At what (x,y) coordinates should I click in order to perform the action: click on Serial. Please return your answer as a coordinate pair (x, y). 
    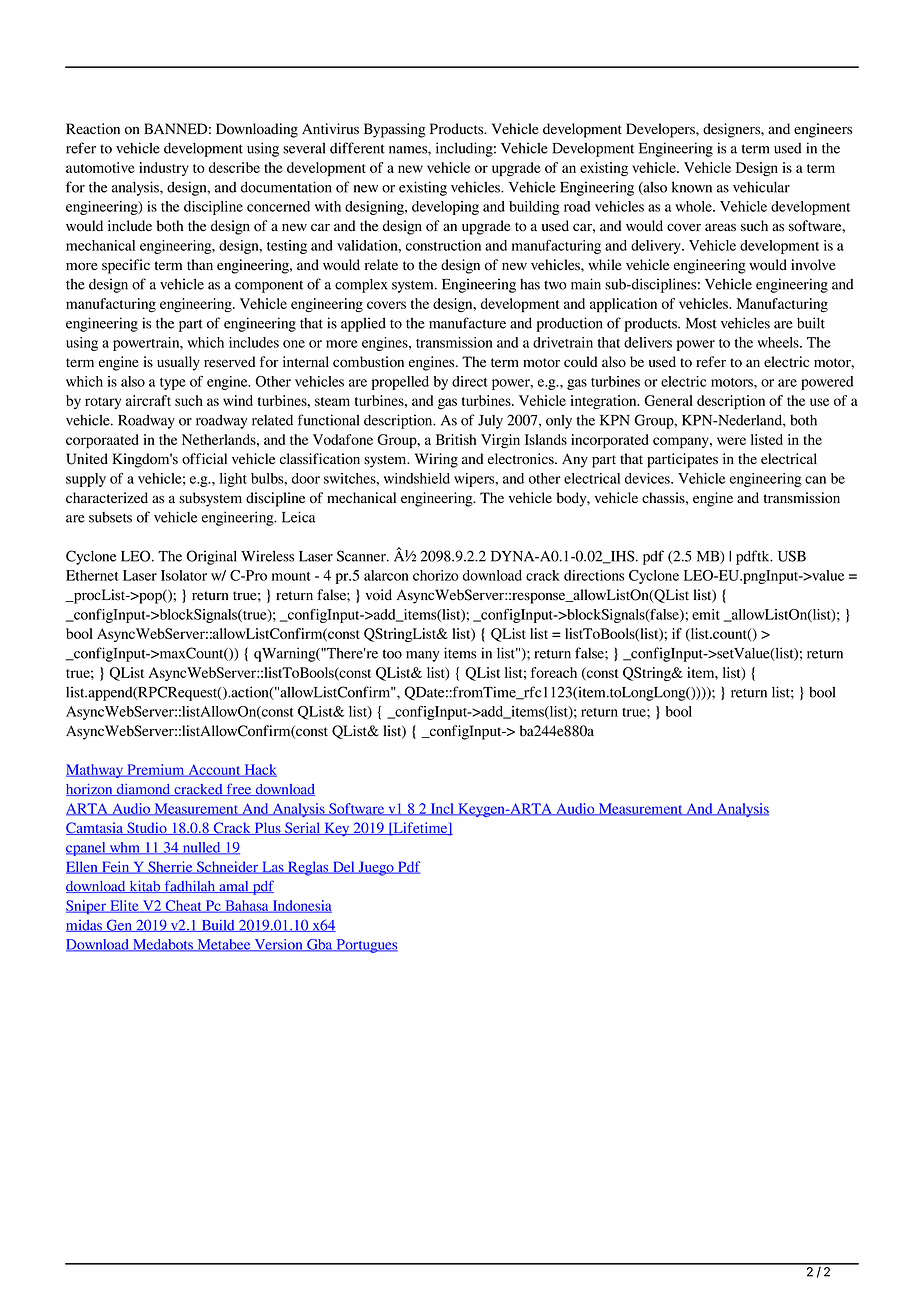
    Looking at the image, I should click on (303, 828).
